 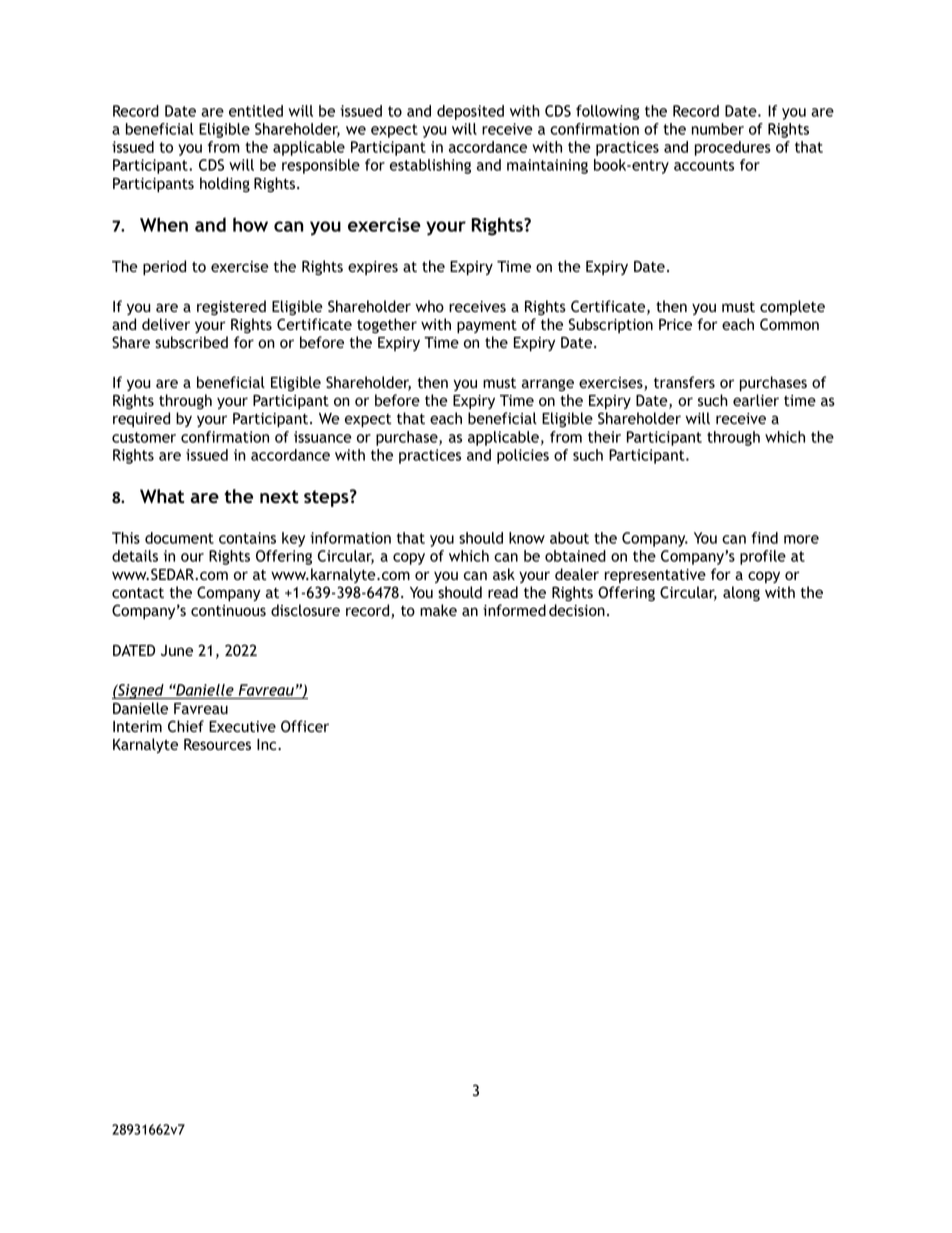 I want to click on Officer, so click(x=305, y=726).
